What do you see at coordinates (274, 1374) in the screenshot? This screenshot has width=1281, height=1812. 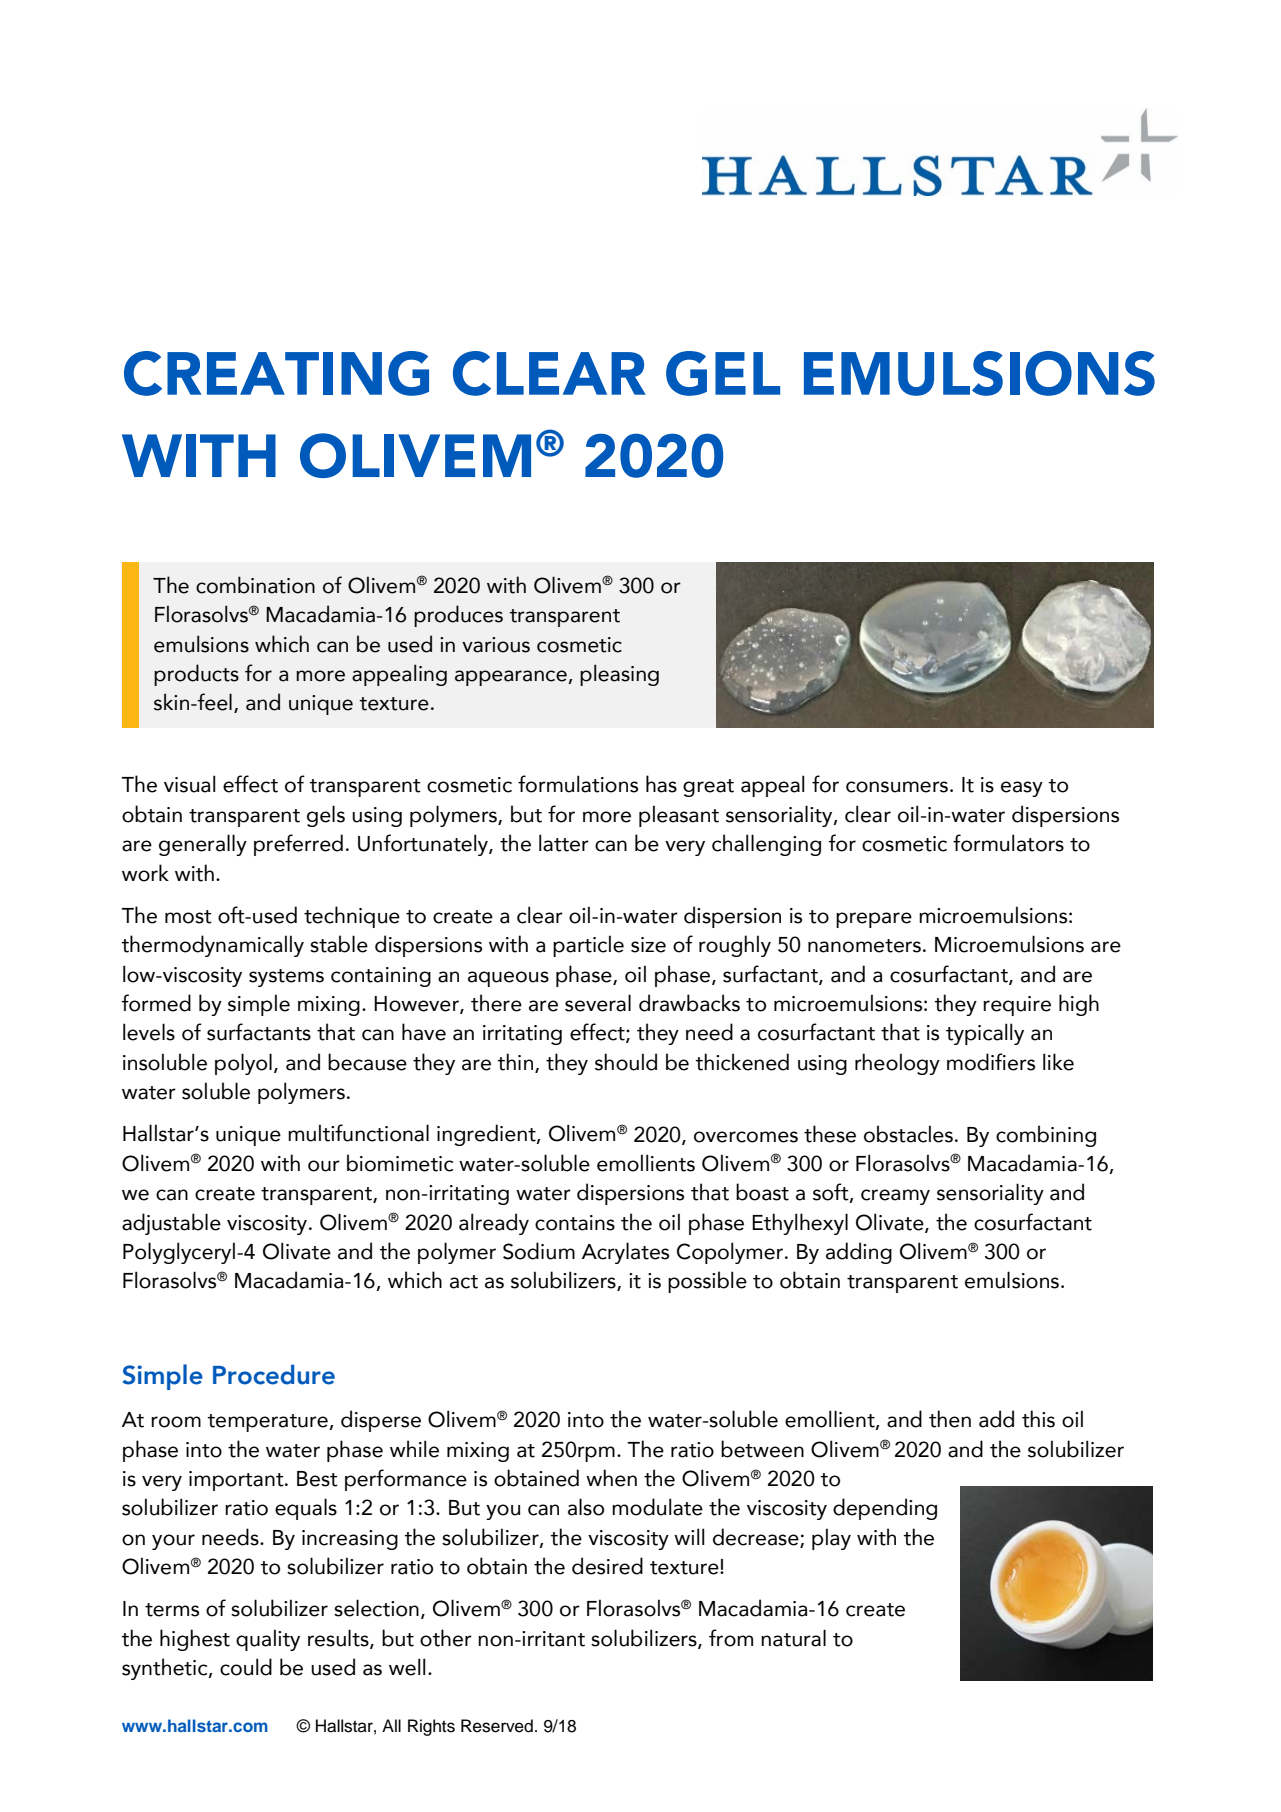 I see `Procedure` at bounding box center [274, 1374].
